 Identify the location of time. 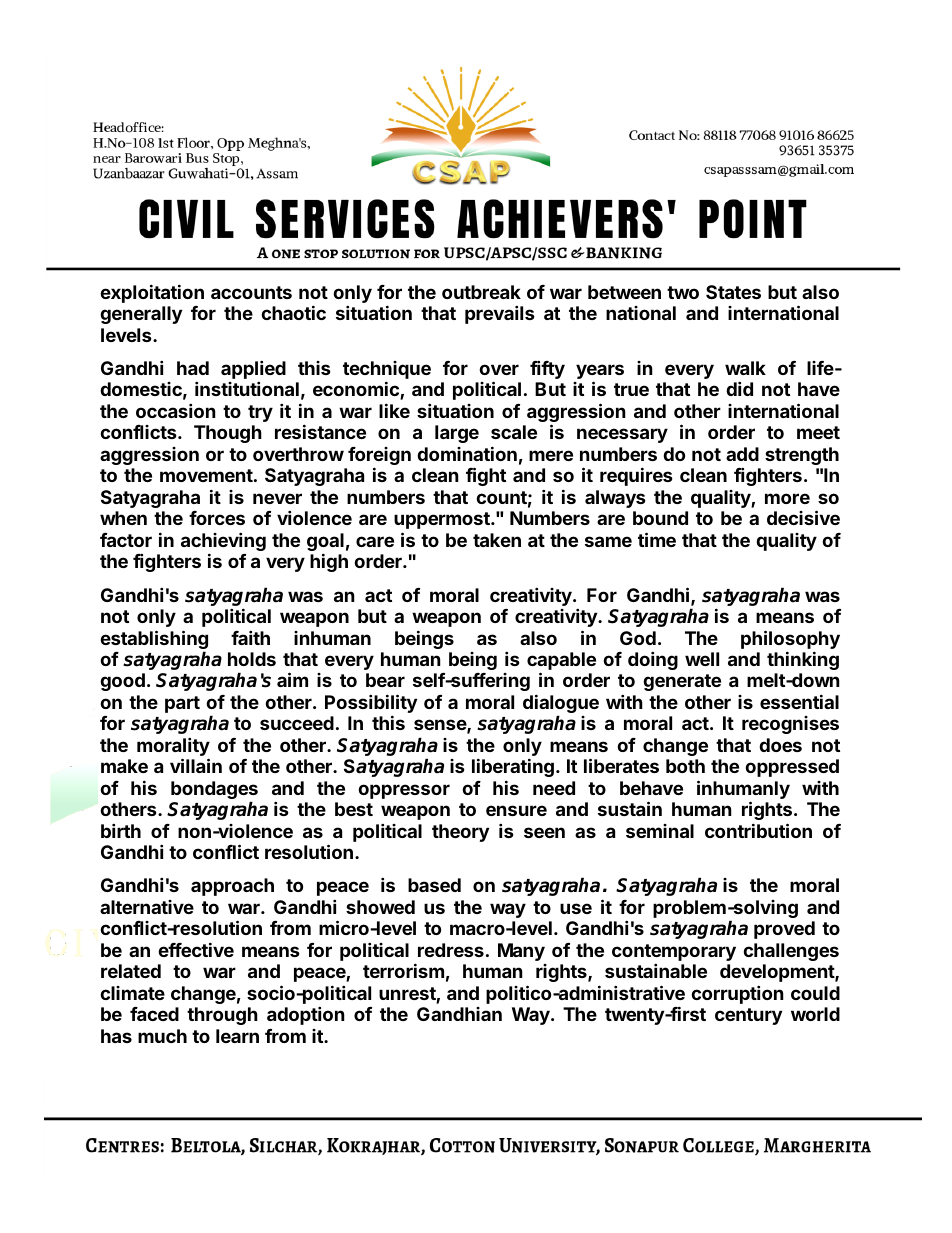
(657, 539).
